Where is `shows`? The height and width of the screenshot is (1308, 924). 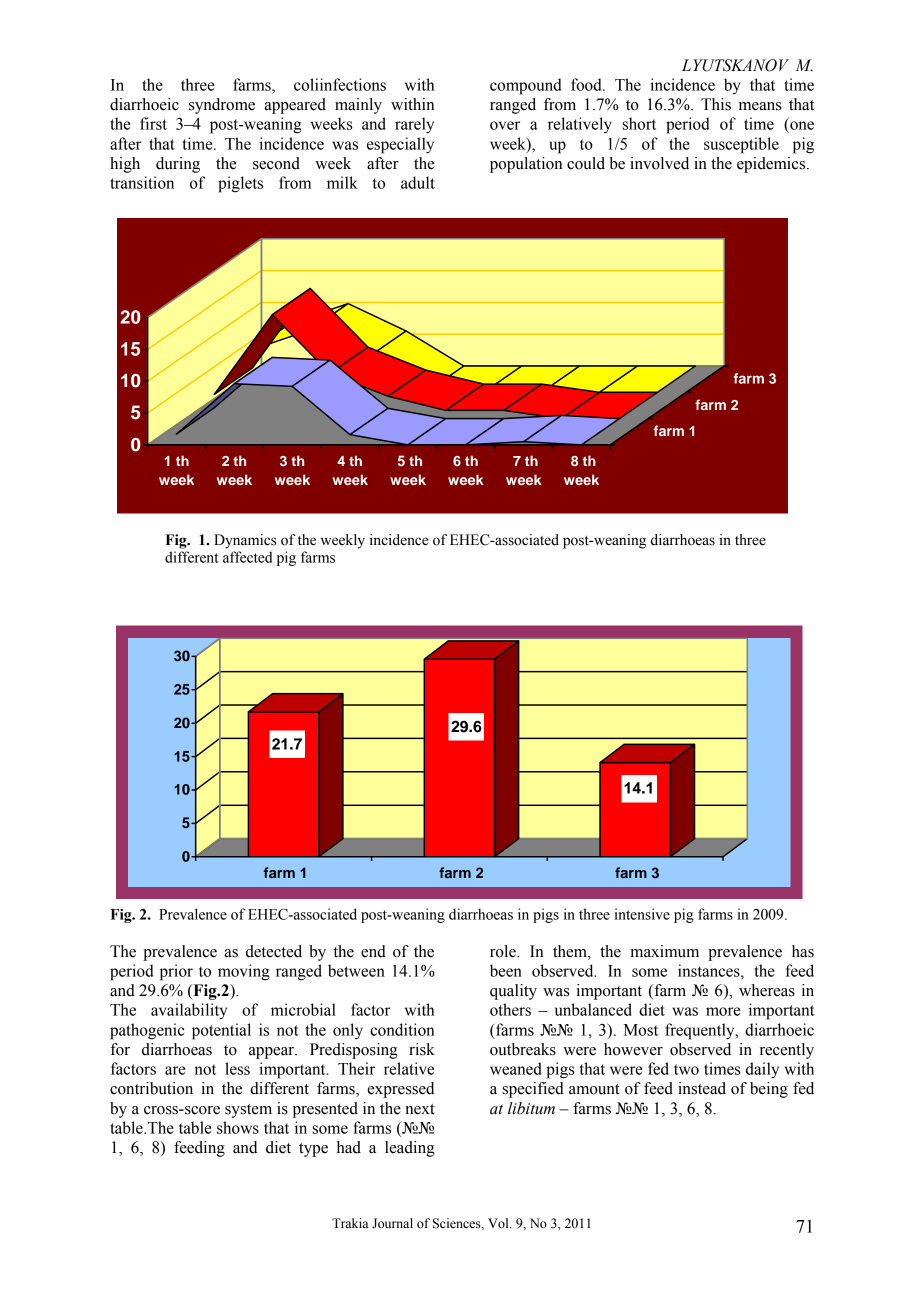 shows is located at coordinates (238, 1127).
